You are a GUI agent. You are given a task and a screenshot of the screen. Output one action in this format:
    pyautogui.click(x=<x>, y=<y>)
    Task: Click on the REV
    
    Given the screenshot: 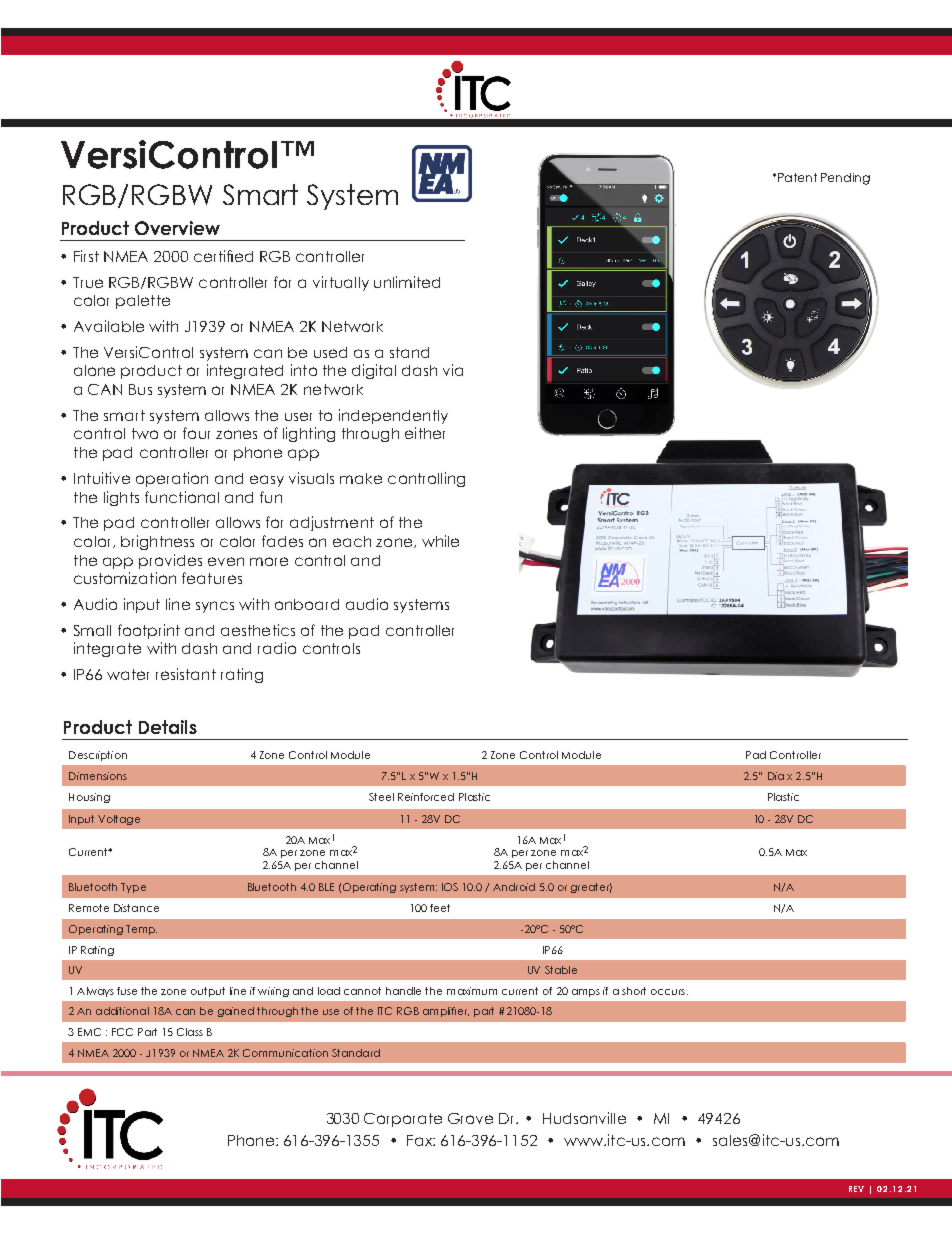 What is the action you would take?
    pyautogui.click(x=856, y=1189)
